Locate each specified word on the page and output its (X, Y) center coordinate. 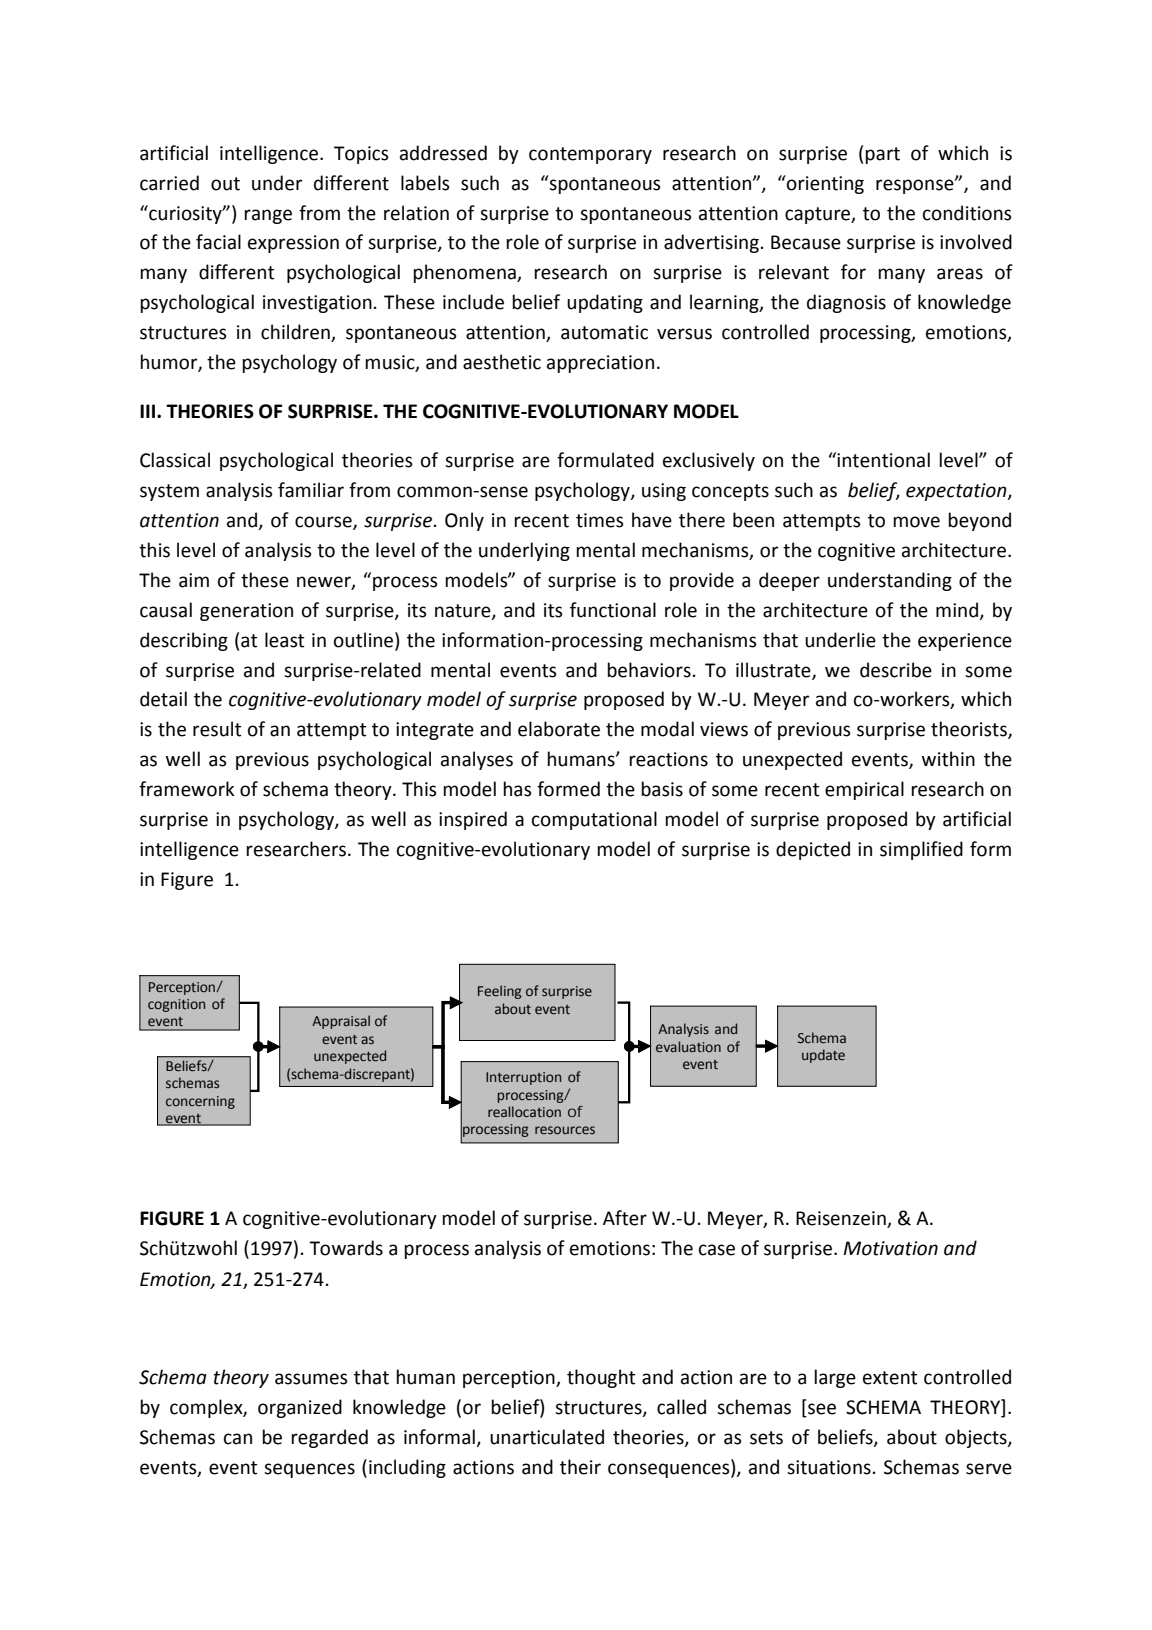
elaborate (559, 729)
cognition (176, 1005)
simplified (921, 850)
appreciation (600, 364)
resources (565, 1130)
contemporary (590, 155)
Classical (175, 460)
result (217, 729)
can (238, 1439)
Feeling (500, 992)
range (268, 216)
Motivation (891, 1248)
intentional (883, 460)
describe (896, 670)
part (882, 155)
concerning (200, 1102)
